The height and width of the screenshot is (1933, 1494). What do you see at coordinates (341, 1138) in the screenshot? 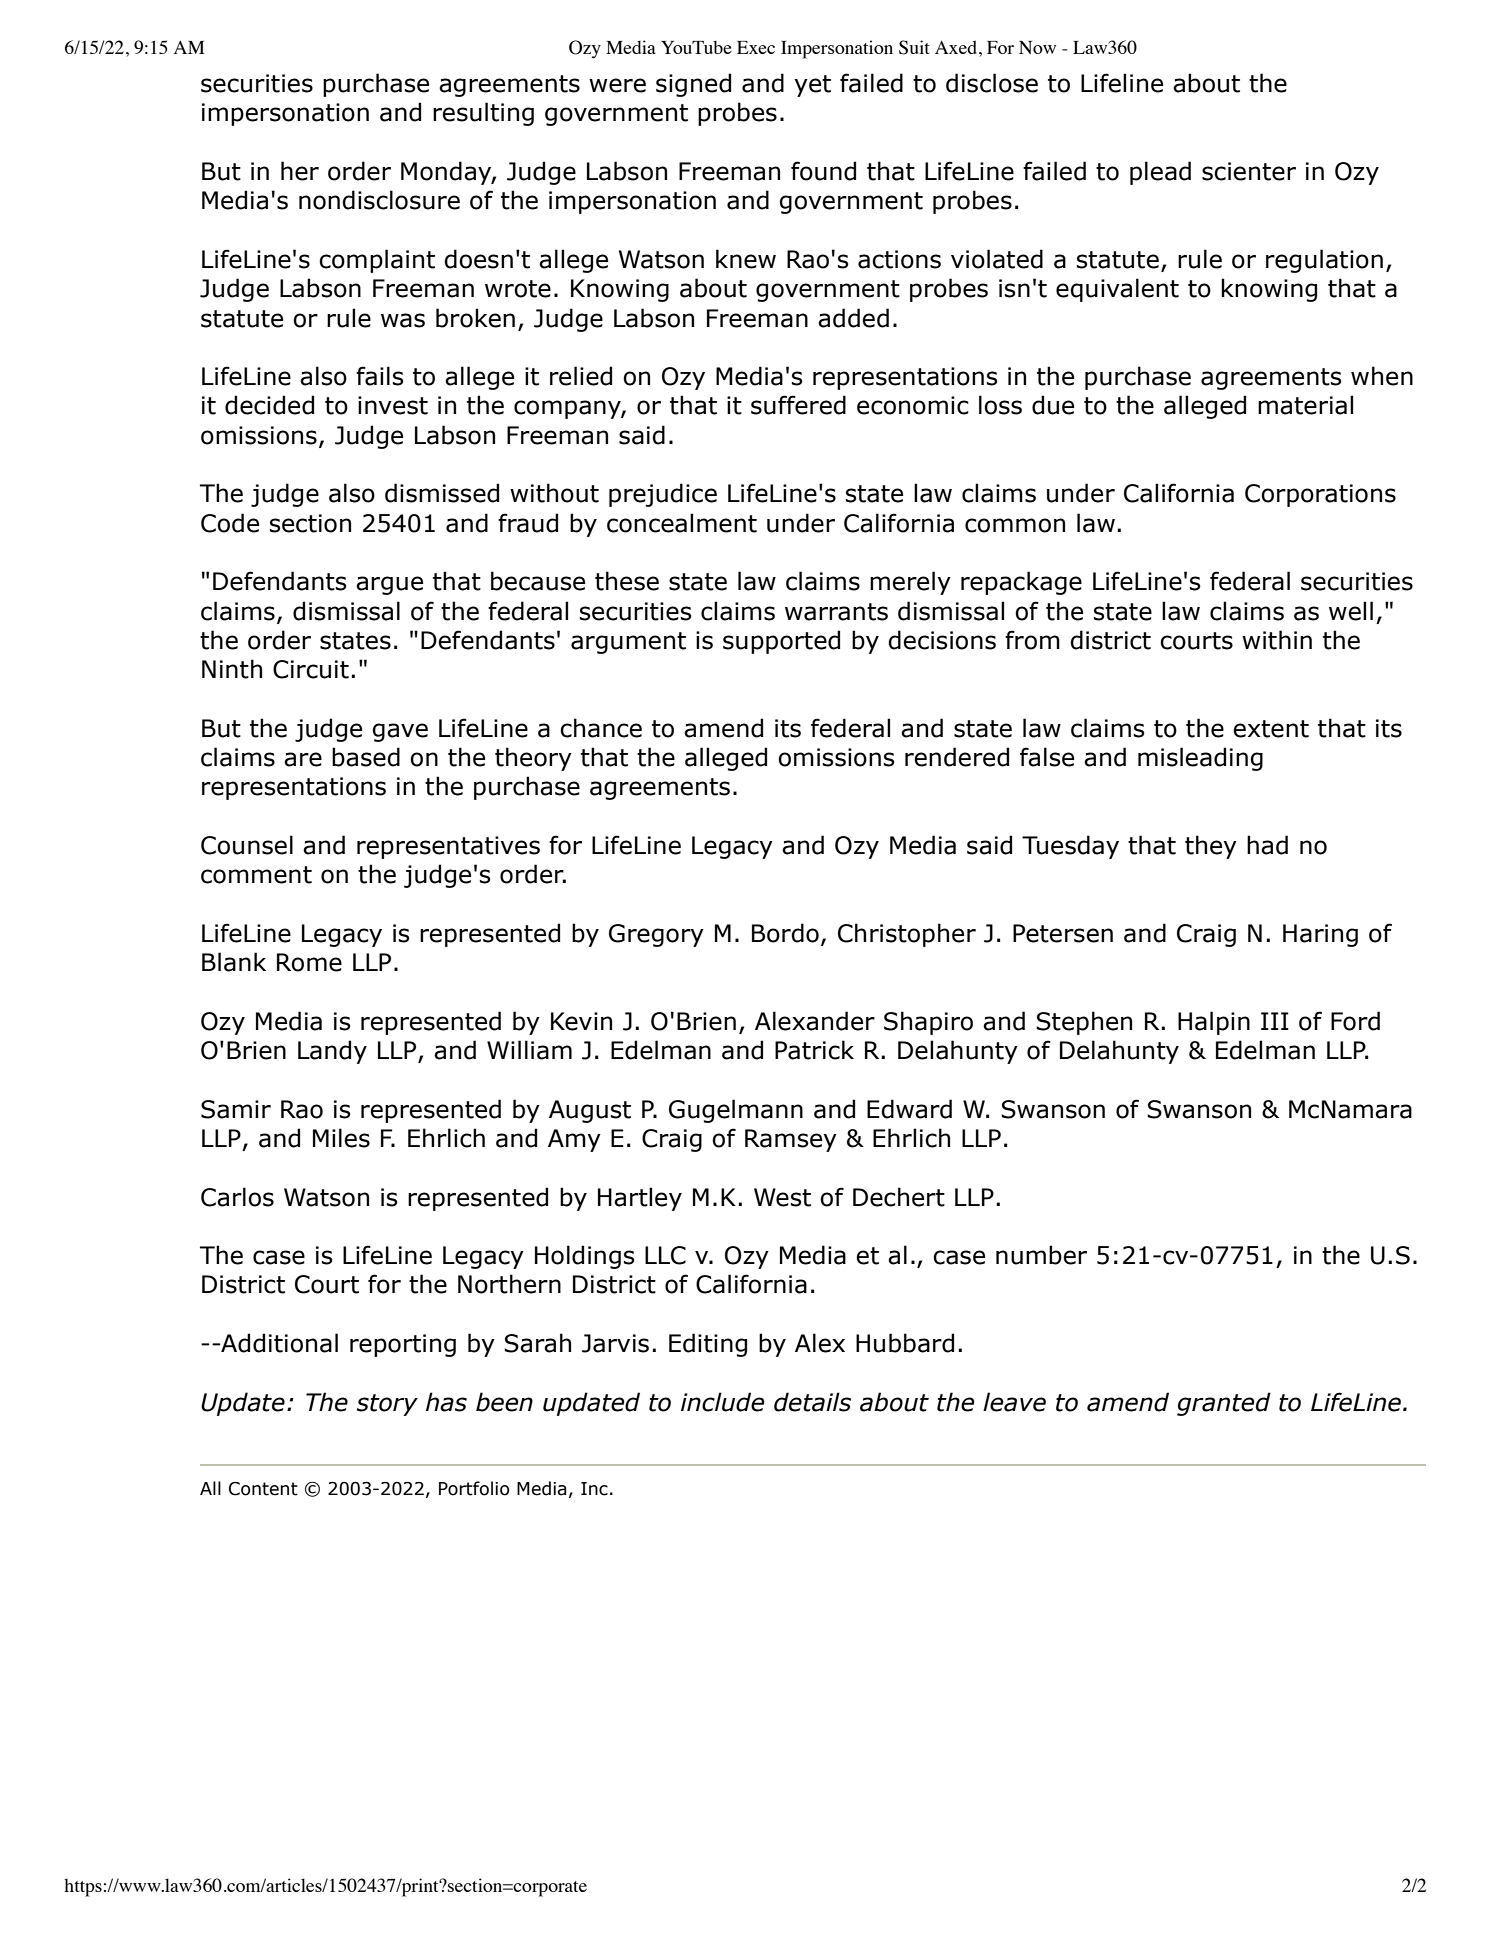
I see `Miles` at bounding box center [341, 1138].
